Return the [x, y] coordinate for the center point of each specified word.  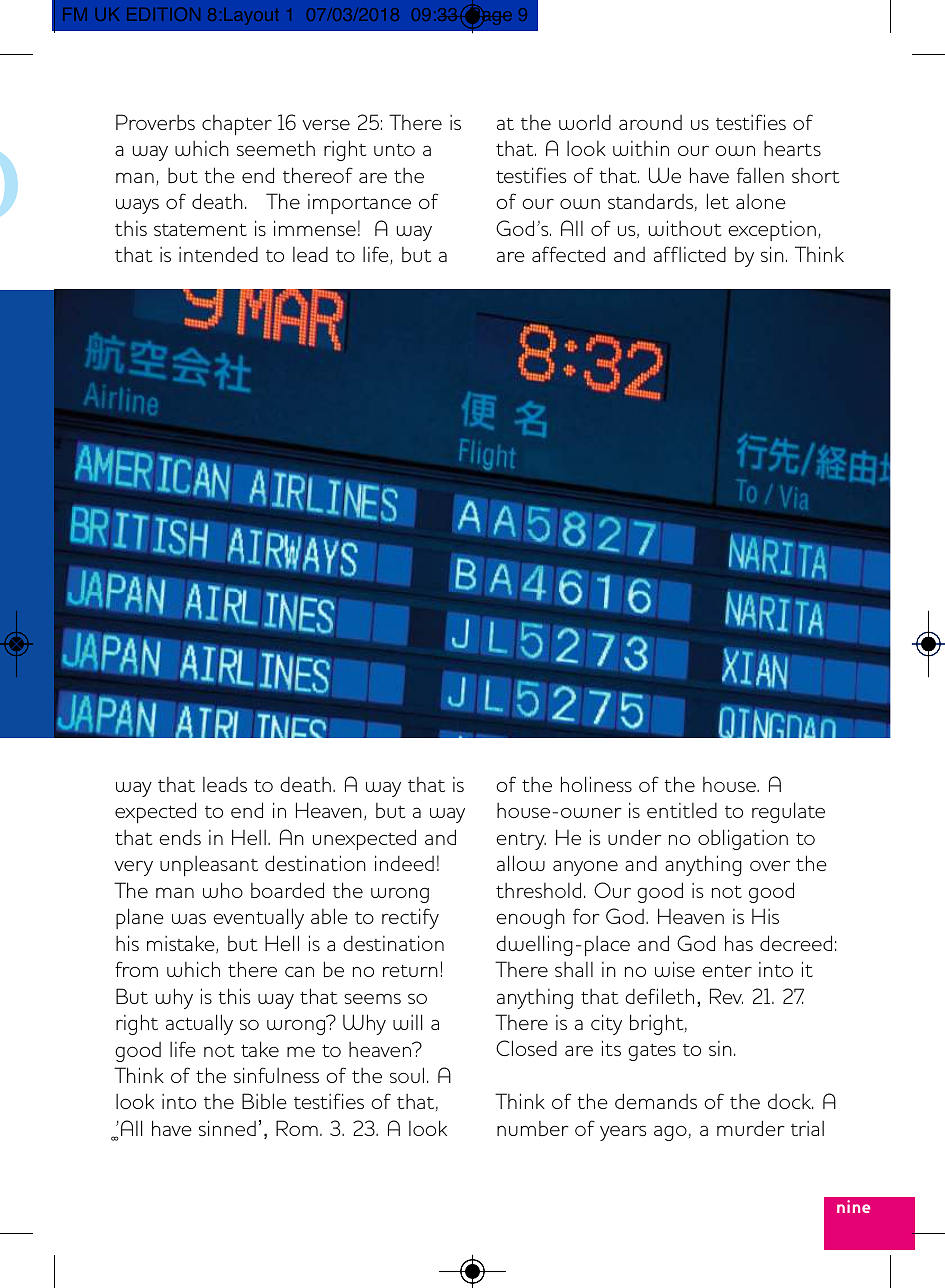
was [189, 918]
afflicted [690, 254]
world [585, 122]
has [739, 943]
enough [530, 918]
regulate [788, 812]
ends [180, 837]
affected [568, 254]
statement [200, 229]
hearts [792, 148]
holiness [596, 784]
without [685, 228]
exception [772, 231]
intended [218, 254]
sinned [227, 1128]
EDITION [163, 14]
